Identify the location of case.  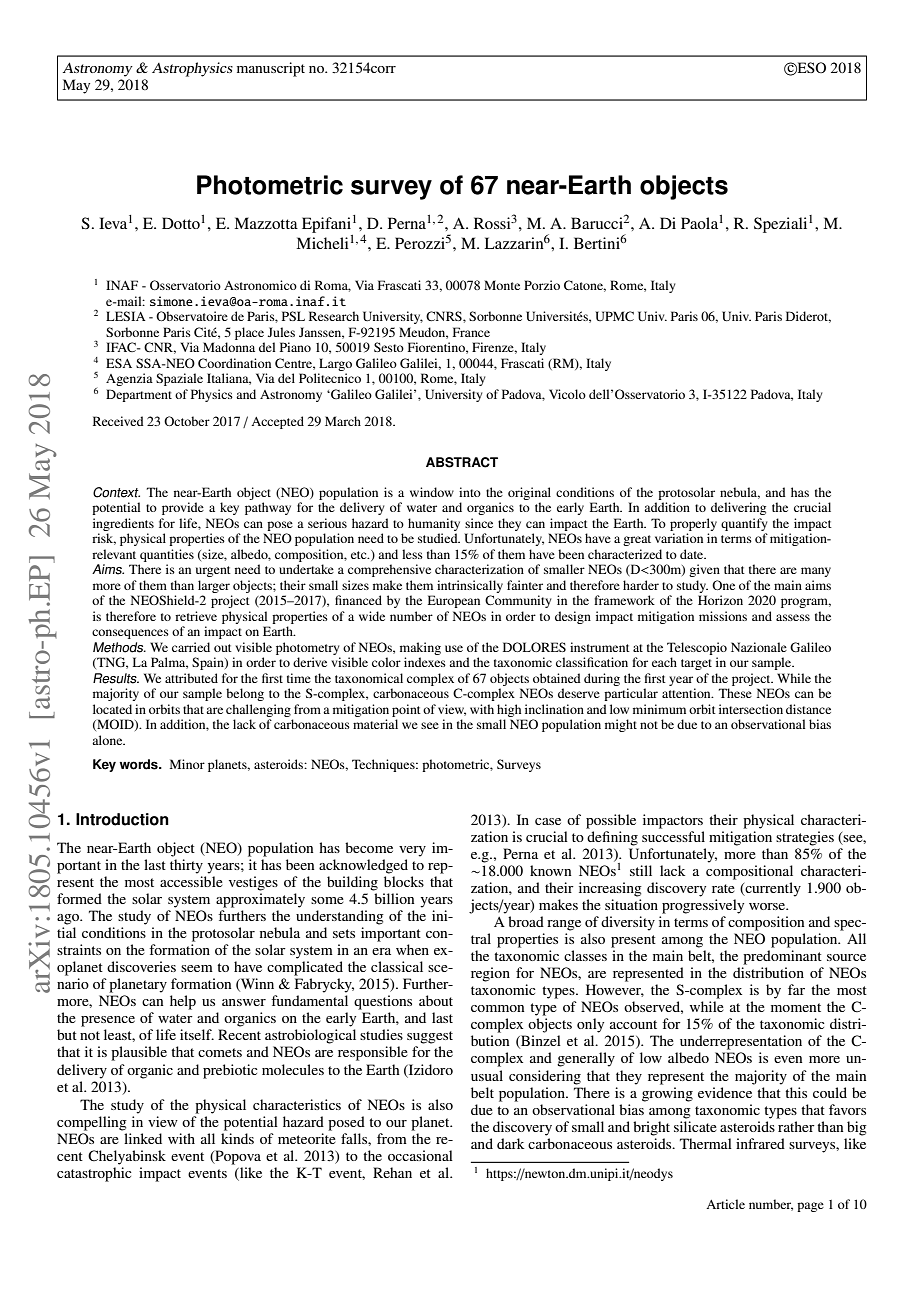
(548, 821).
